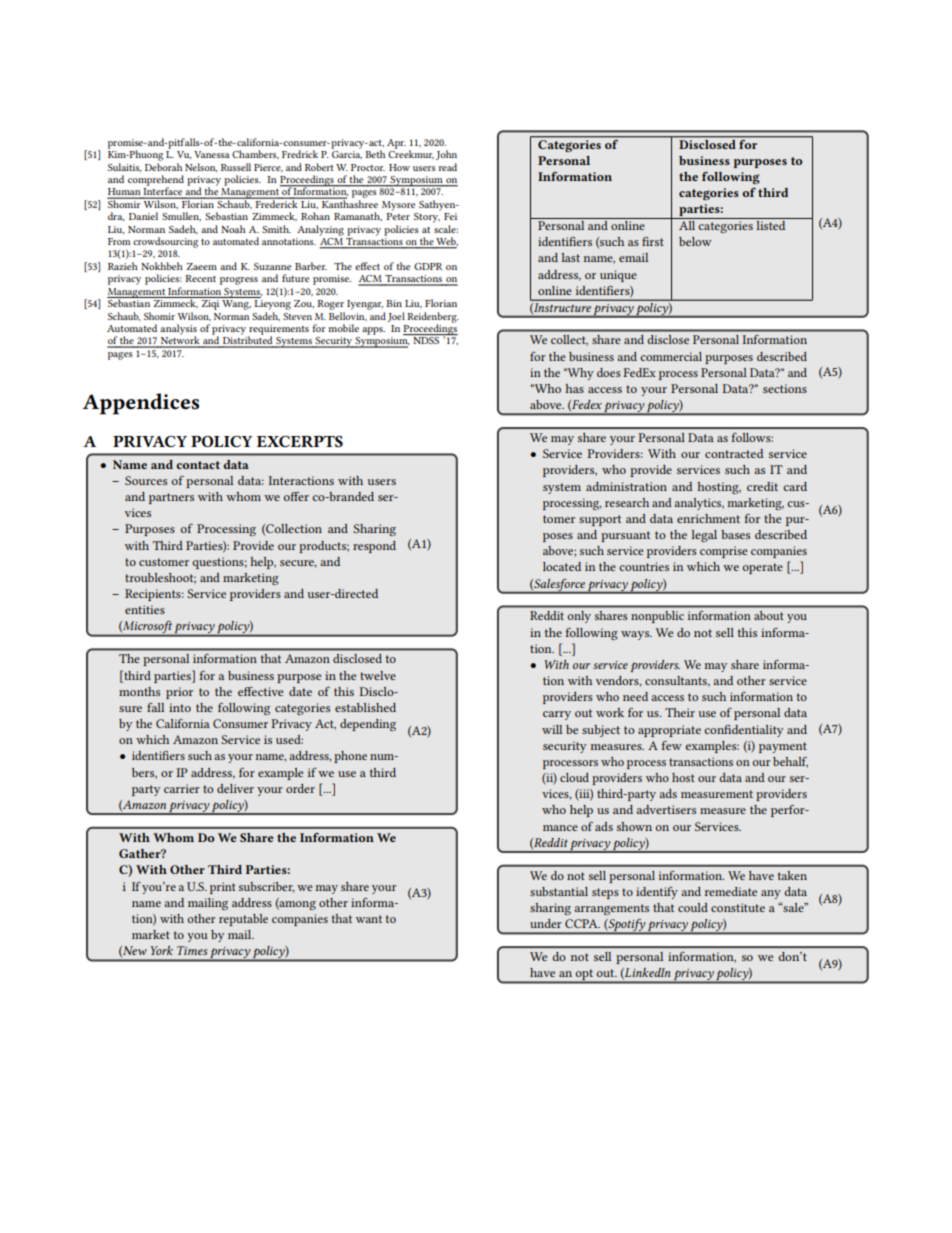  What do you see at coordinates (657, 617) in the screenshot?
I see `nonpublic` at bounding box center [657, 617].
